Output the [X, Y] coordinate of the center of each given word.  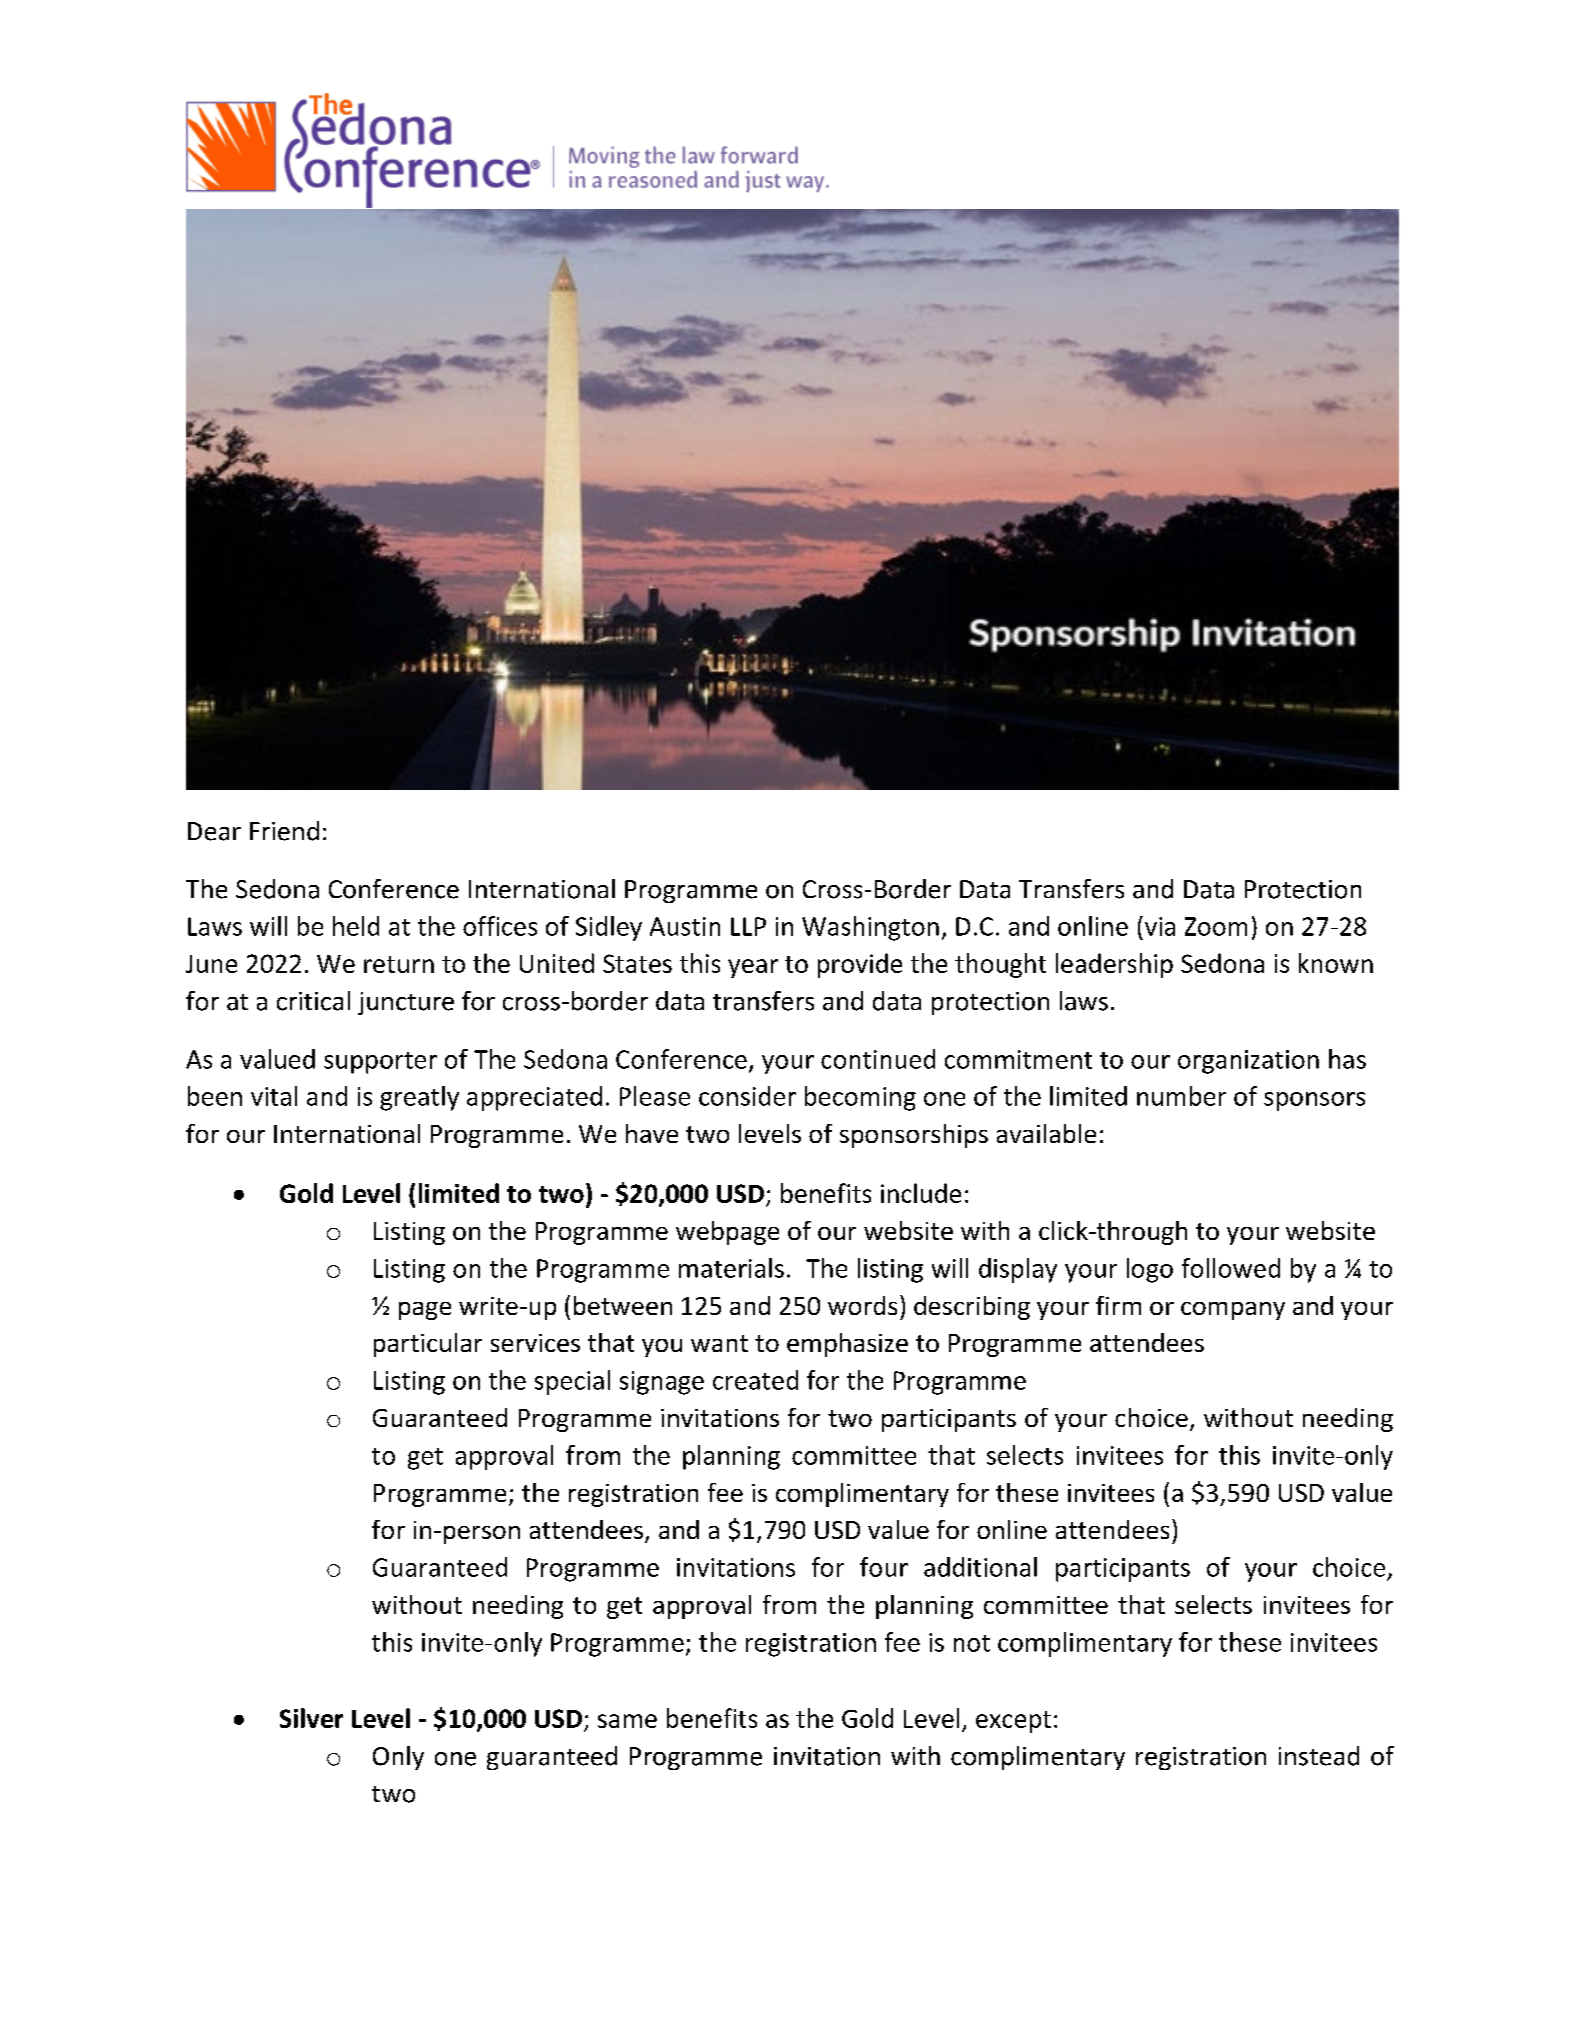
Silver [311, 1718]
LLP [748, 926]
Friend [284, 831]
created [755, 1380]
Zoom [1216, 926]
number [1181, 1096]
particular [428, 1345]
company [1233, 1311]
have [652, 1133]
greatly [419, 1098]
